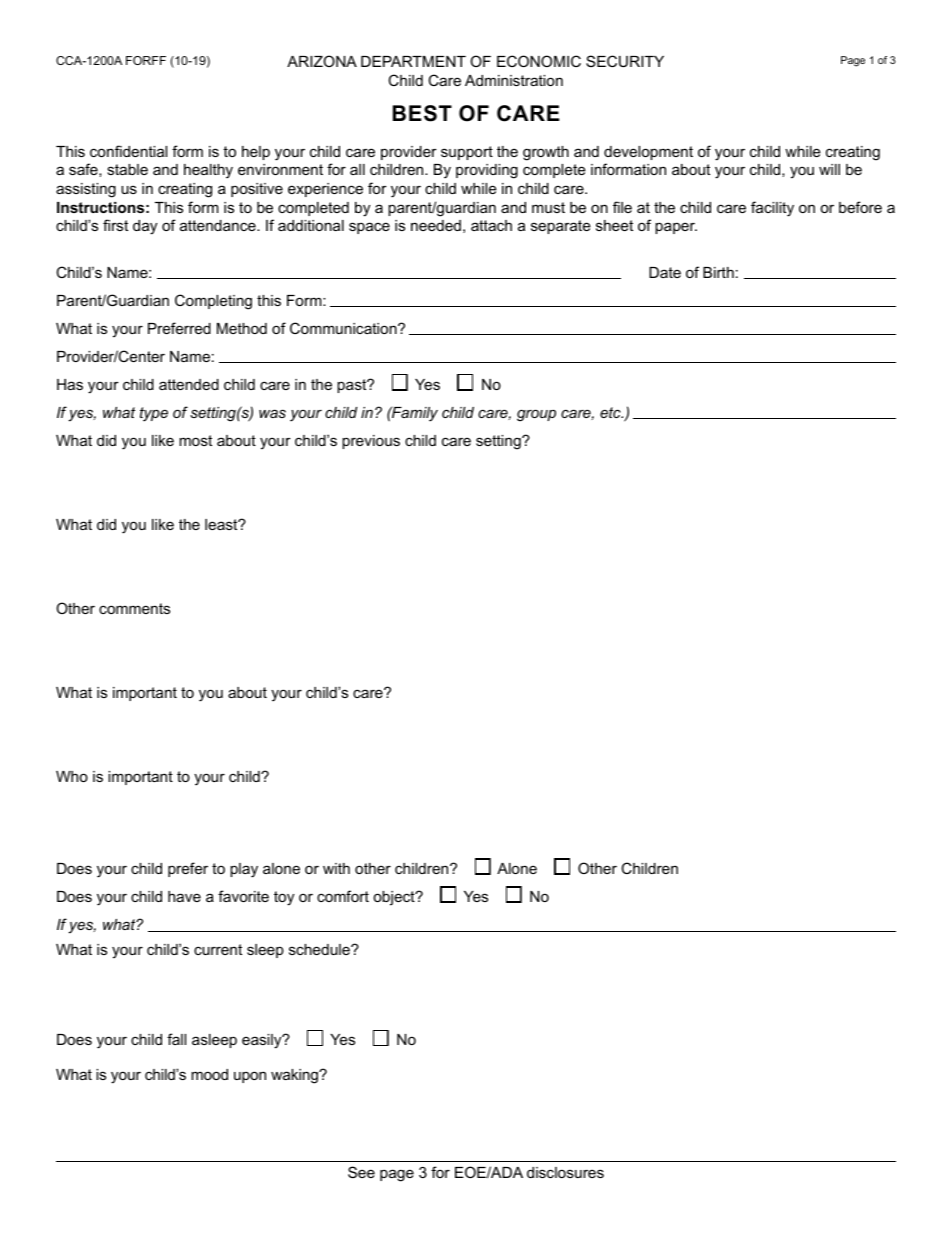 The width and height of the image is (952, 1233). What do you see at coordinates (361, 1172) in the image?
I see `See` at bounding box center [361, 1172].
